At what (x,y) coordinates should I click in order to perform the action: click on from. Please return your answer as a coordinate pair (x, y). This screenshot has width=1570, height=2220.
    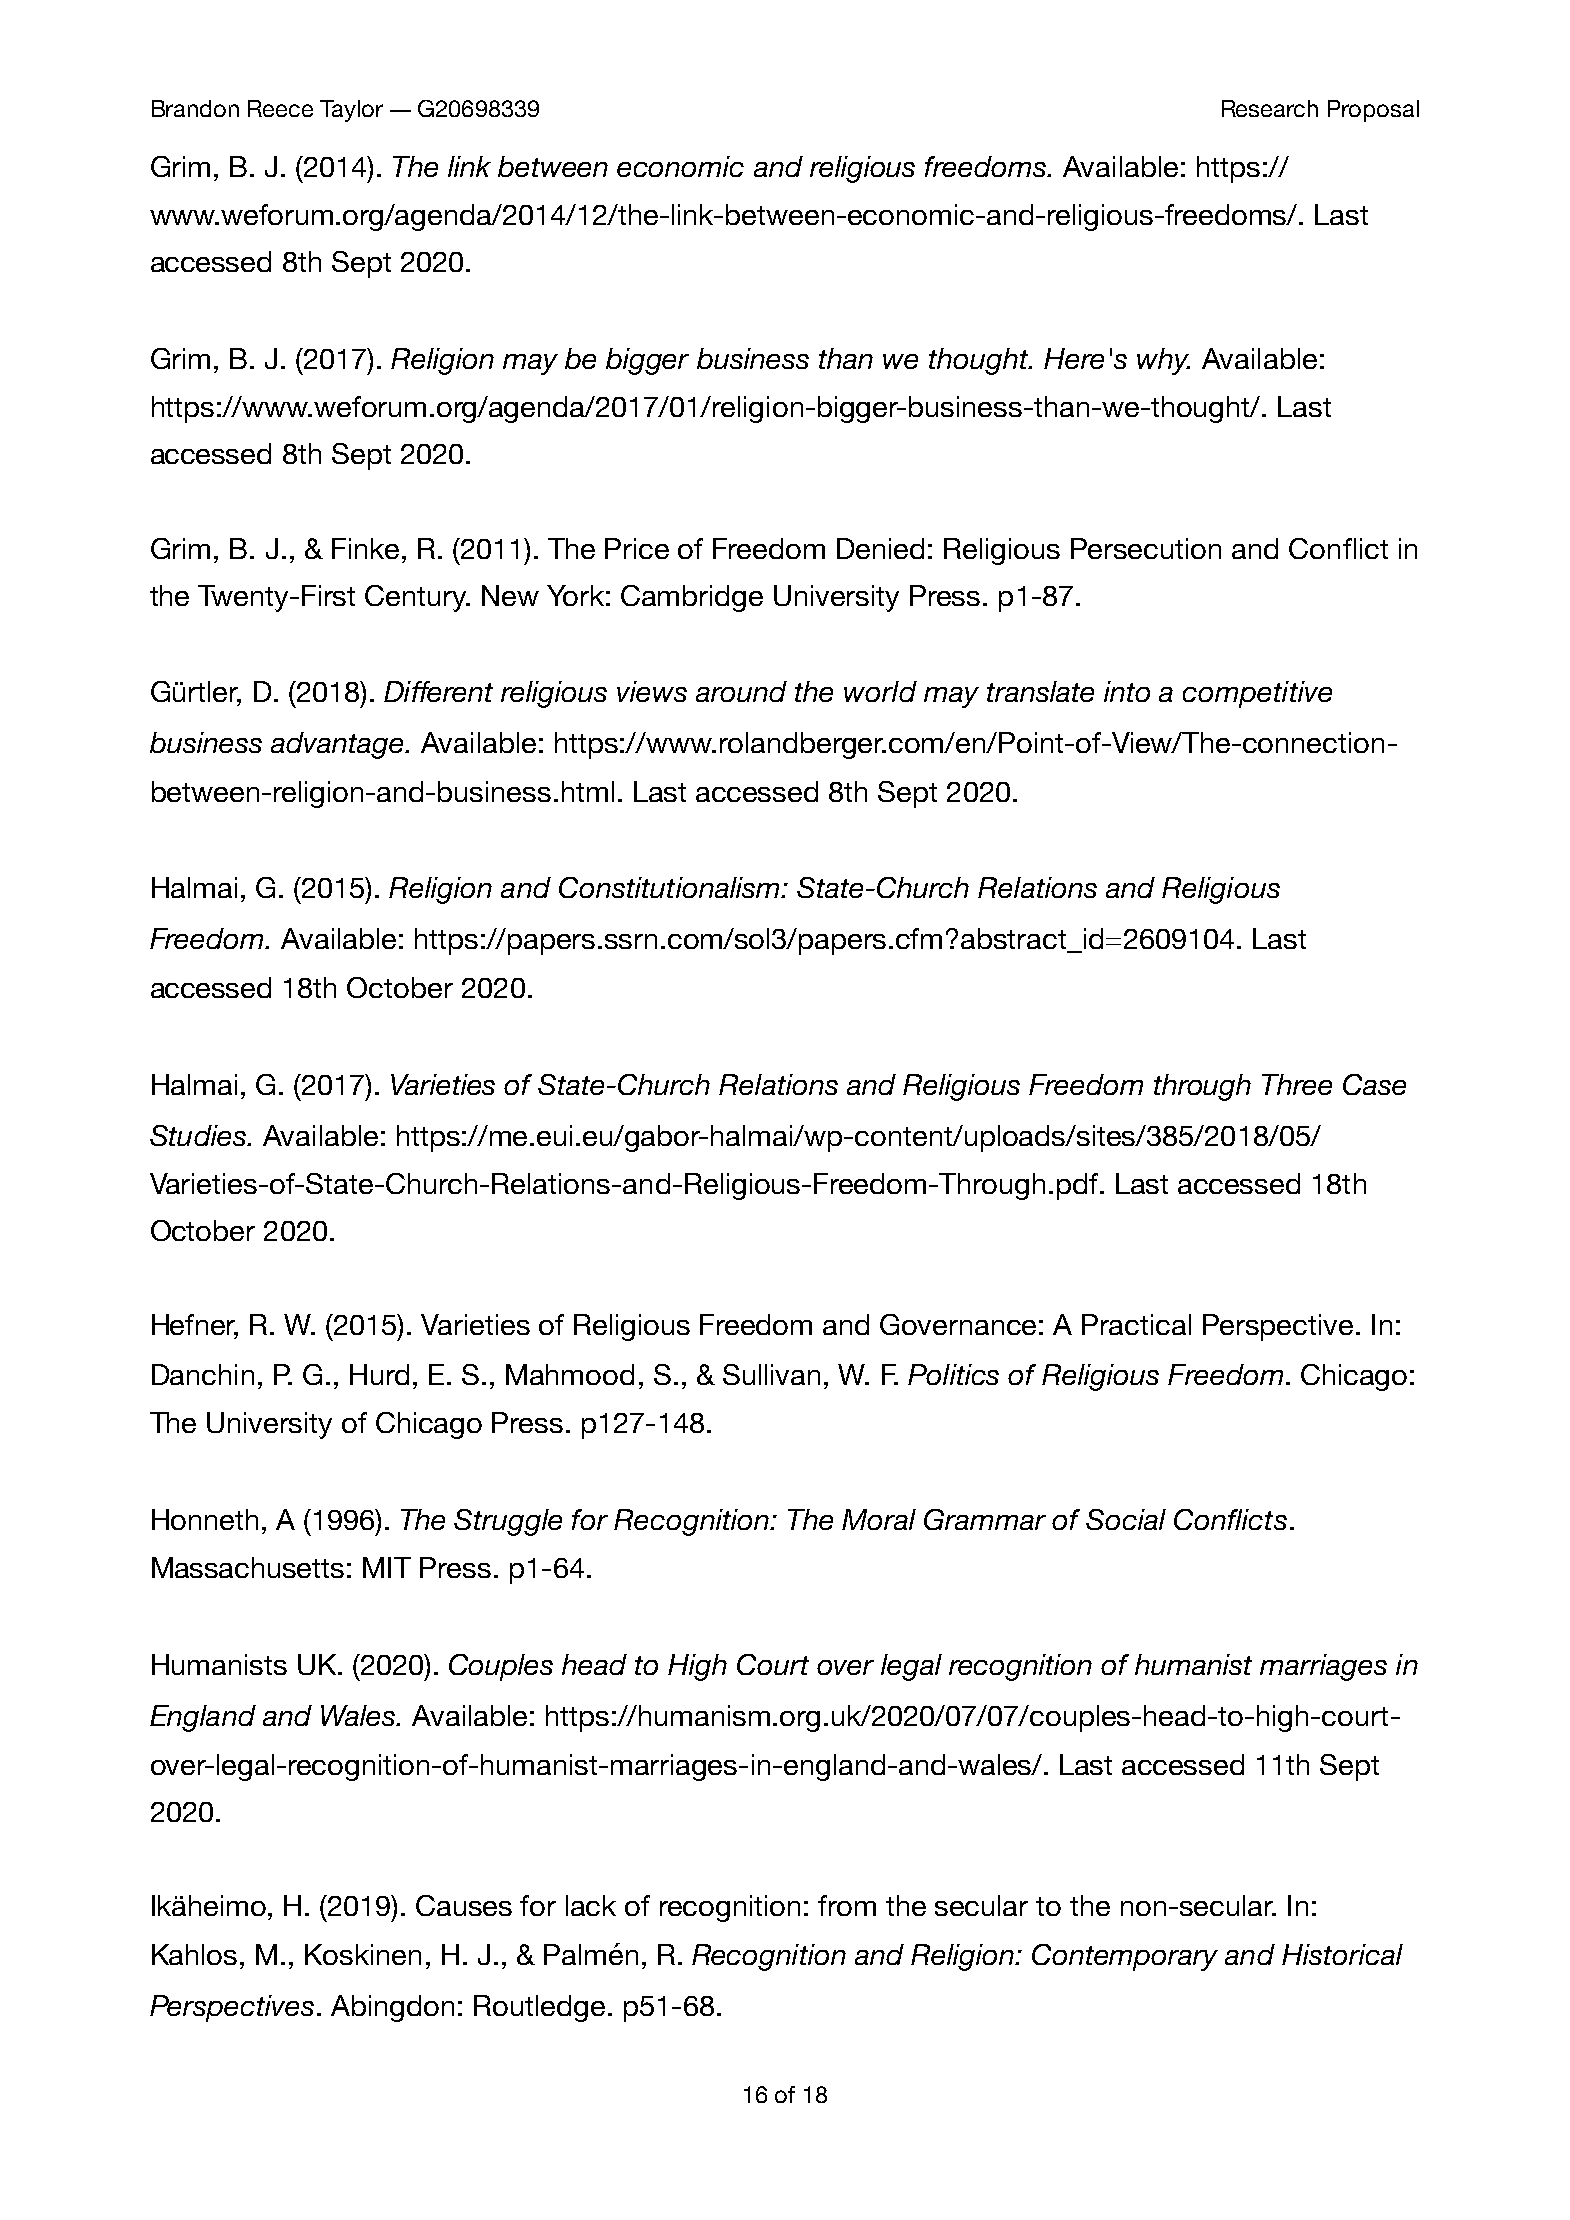
    Looking at the image, I should click on (847, 1905).
